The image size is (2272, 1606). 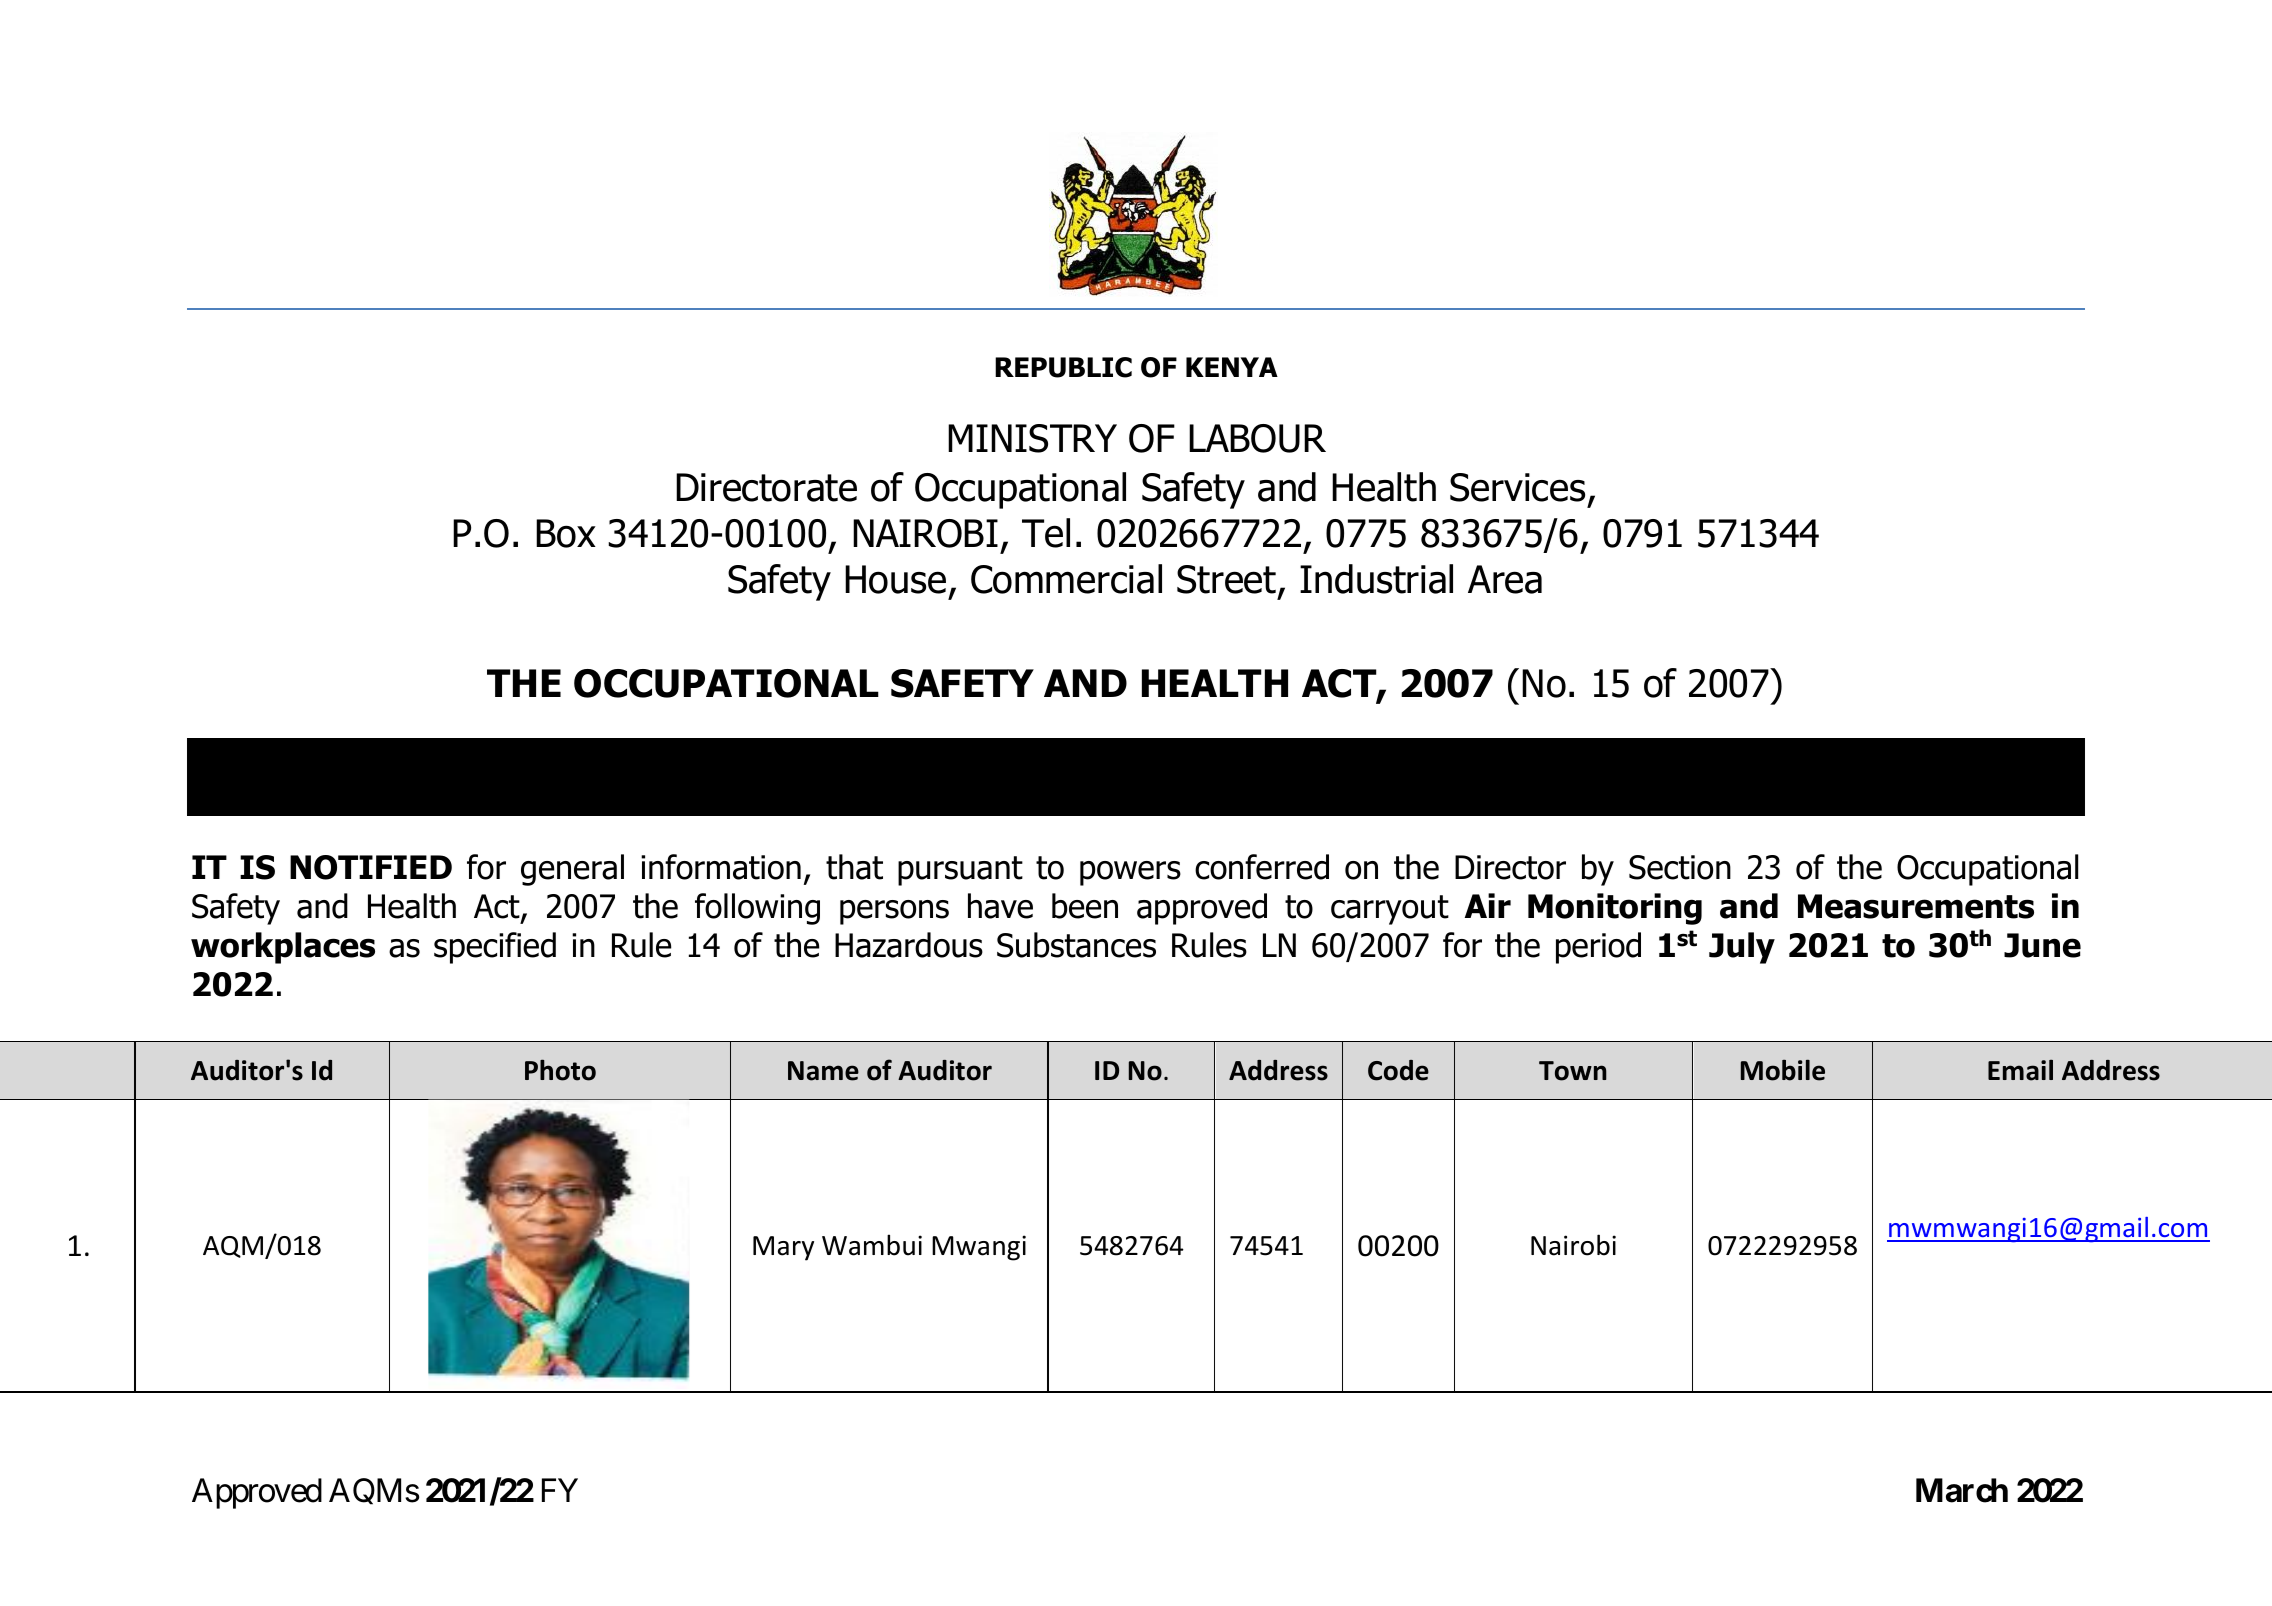 What do you see at coordinates (1262, 867) in the document?
I see `conferred` at bounding box center [1262, 867].
